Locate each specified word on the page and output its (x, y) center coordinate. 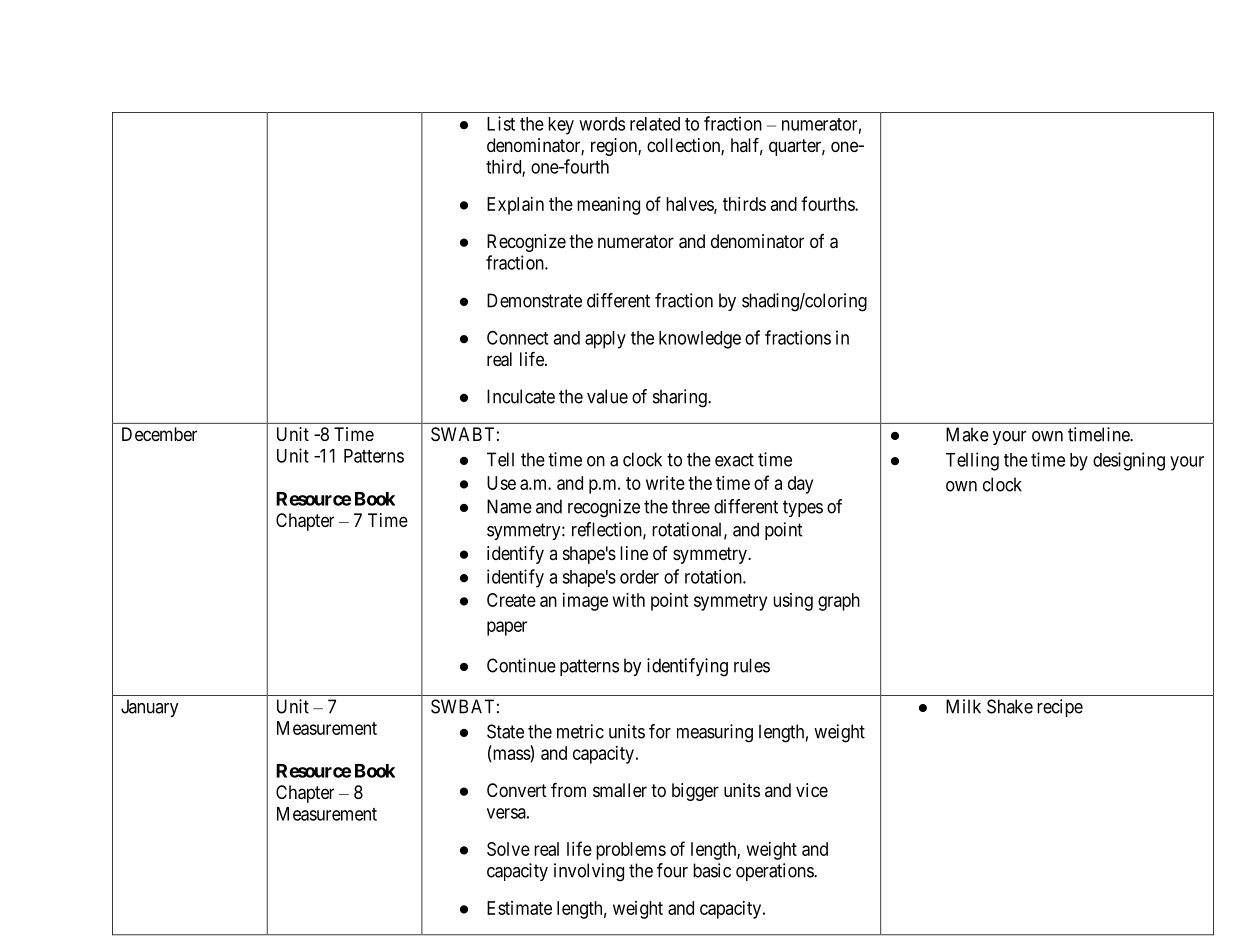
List (501, 123)
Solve (508, 849)
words (602, 124)
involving (589, 872)
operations (775, 872)
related (655, 124)
